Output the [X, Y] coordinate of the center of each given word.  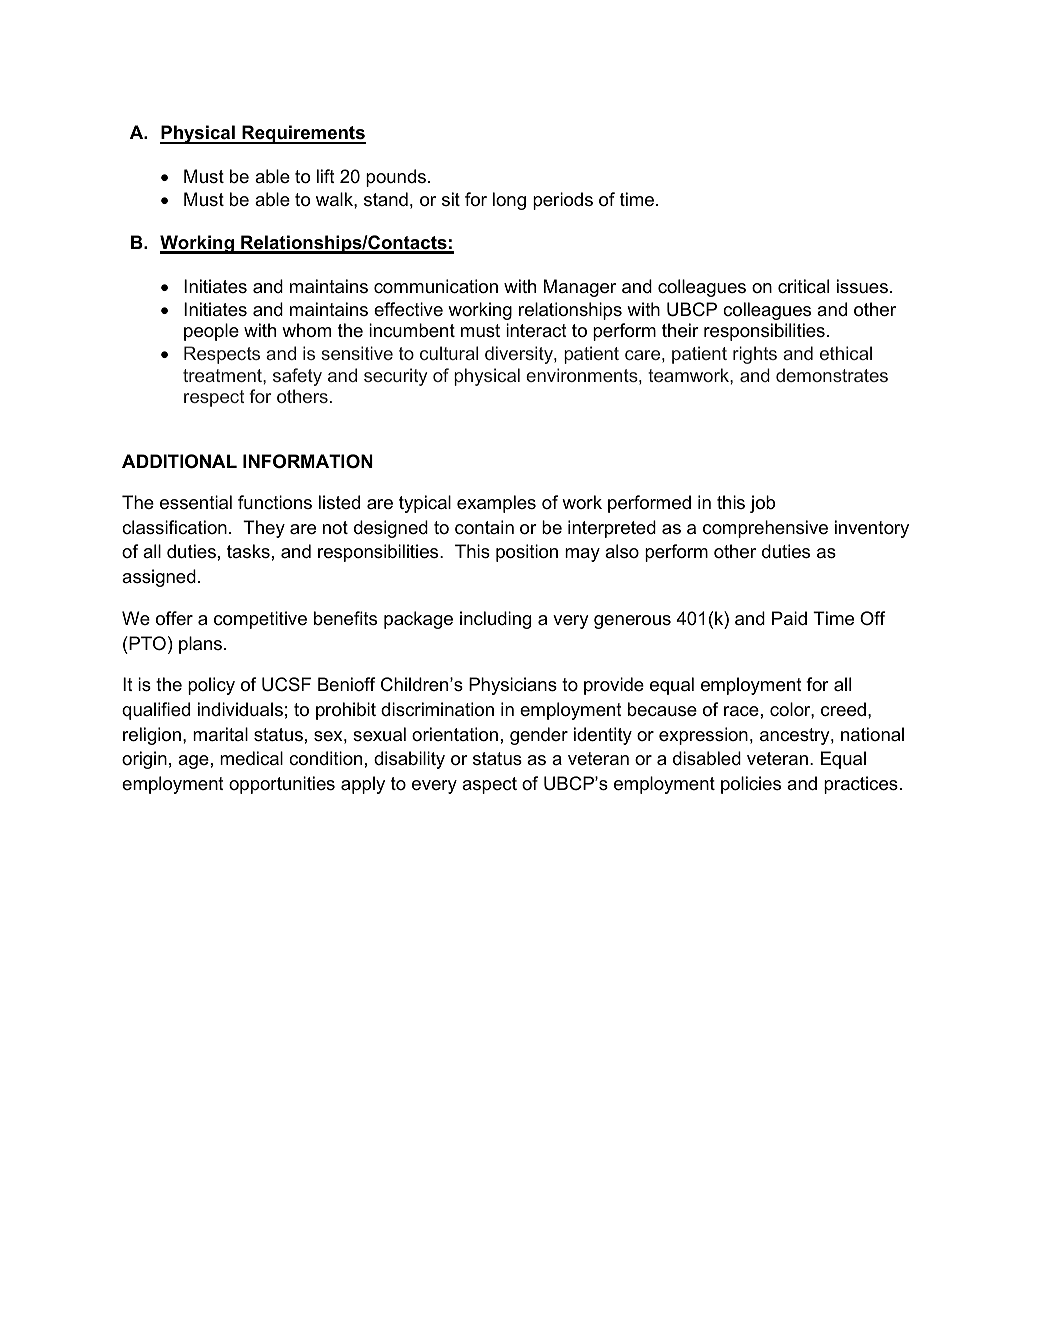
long [509, 201]
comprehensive [765, 529]
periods [563, 201]
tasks [248, 551]
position [527, 553]
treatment [223, 375]
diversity [520, 355]
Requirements [303, 134]
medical [251, 758]
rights [755, 355]
